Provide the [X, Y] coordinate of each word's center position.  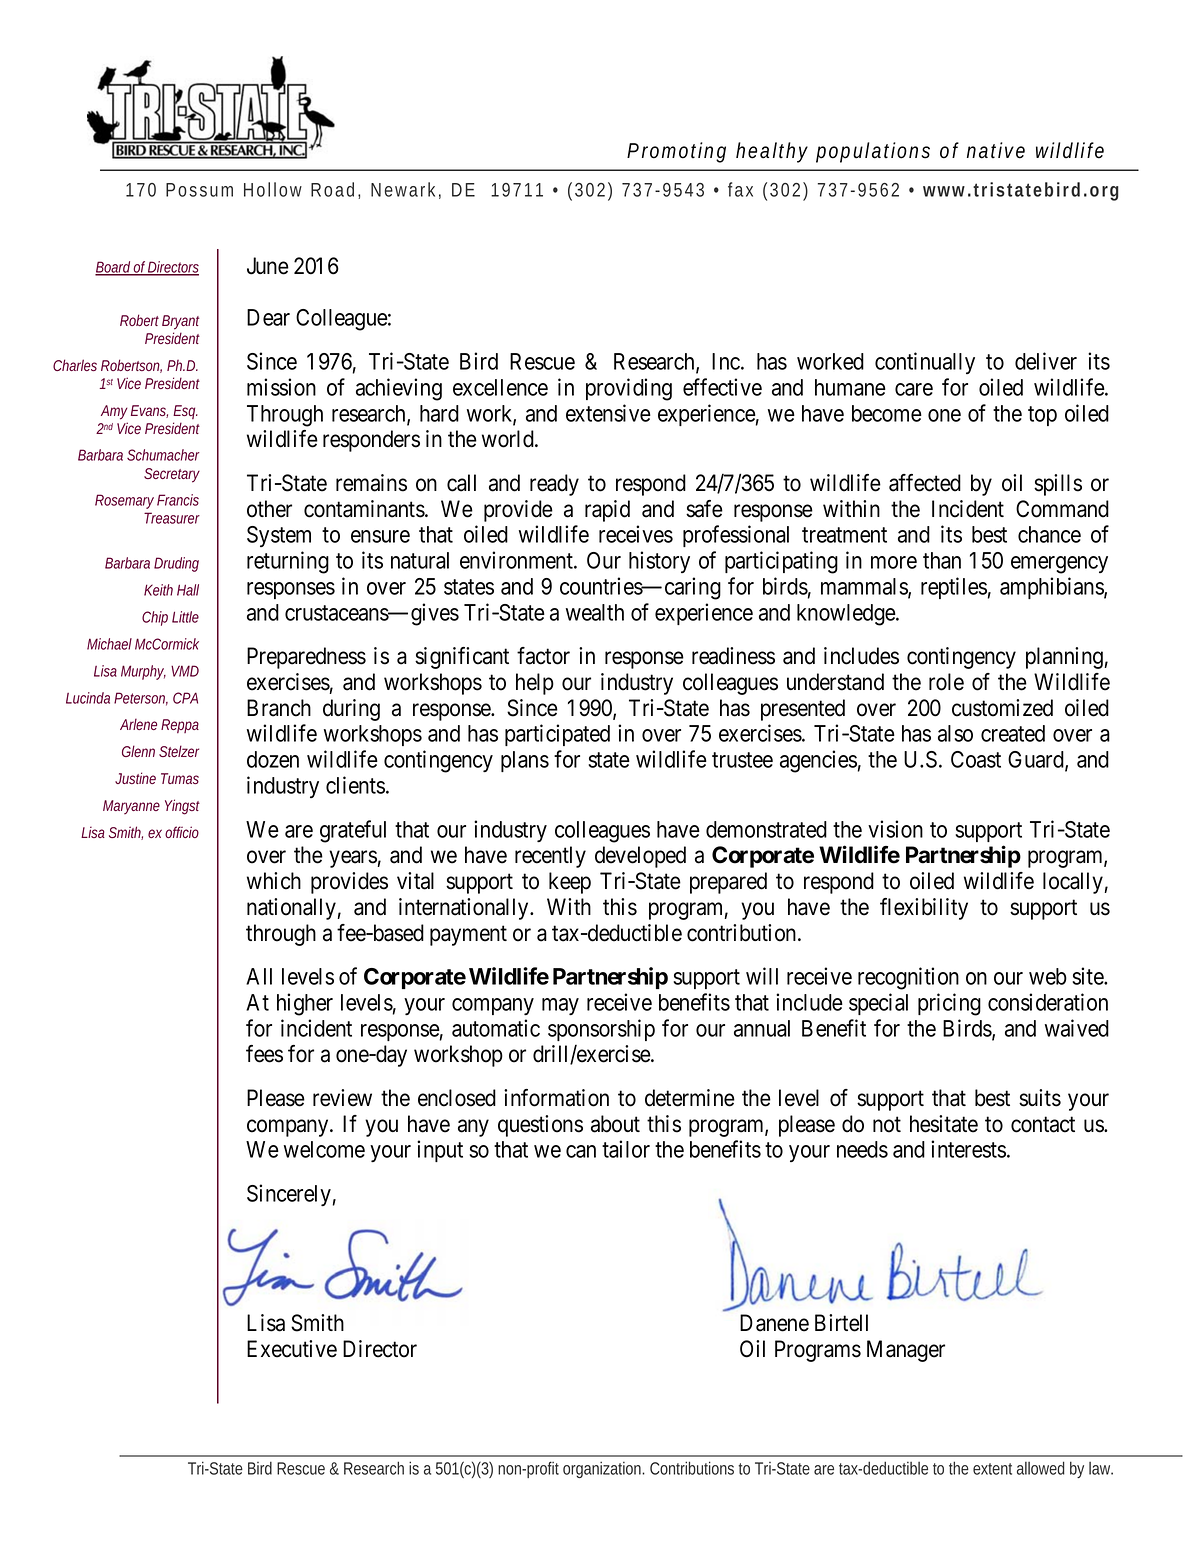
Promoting [676, 152]
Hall [188, 590]
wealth [595, 612]
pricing [949, 1004]
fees [264, 1054]
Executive [292, 1349]
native [996, 150]
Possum [199, 190]
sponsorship [601, 1030]
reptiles [954, 588]
